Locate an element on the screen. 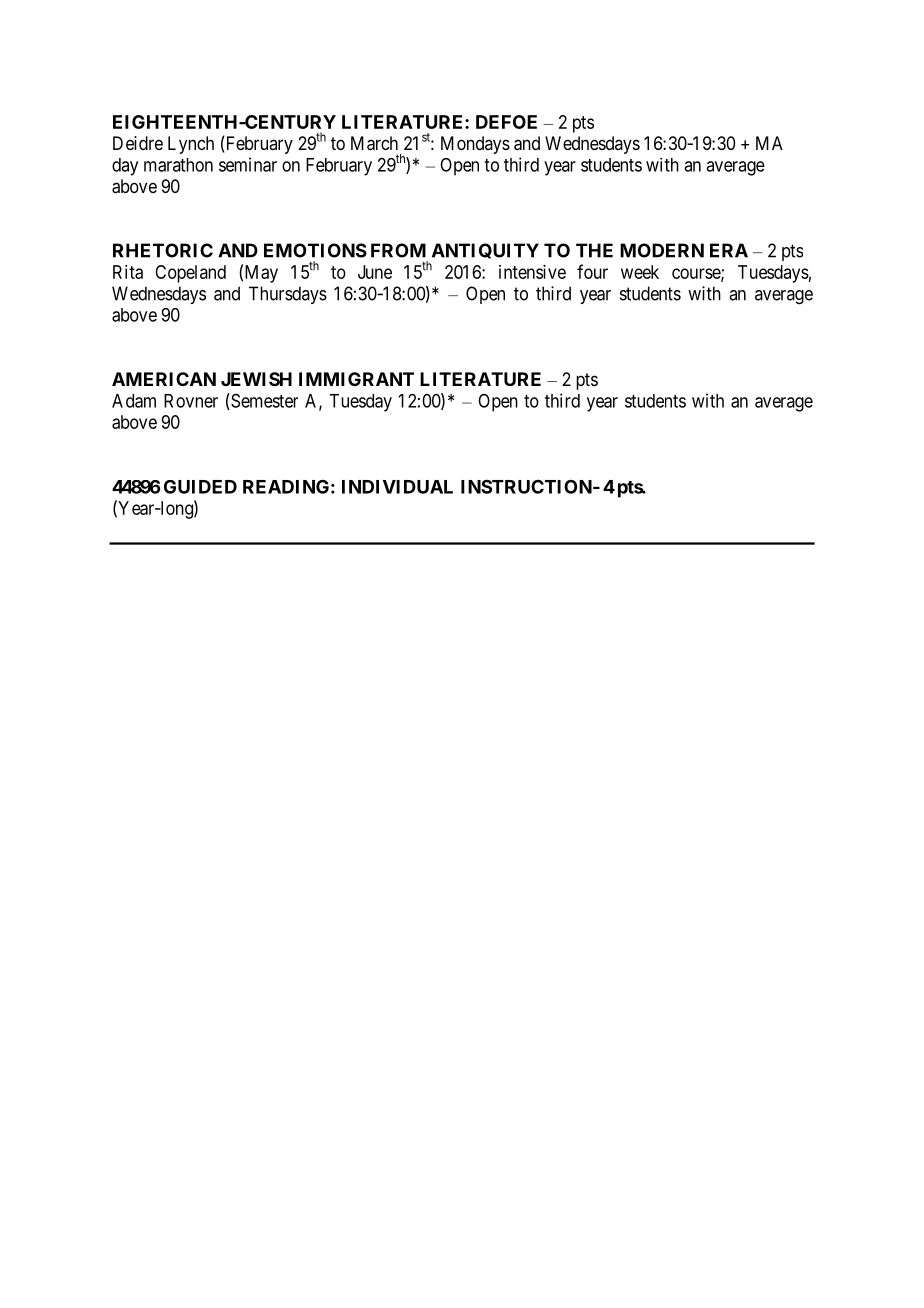 Image resolution: width=924 pixels, height=1308 pixels. AMERICAN is located at coordinates (164, 379).
